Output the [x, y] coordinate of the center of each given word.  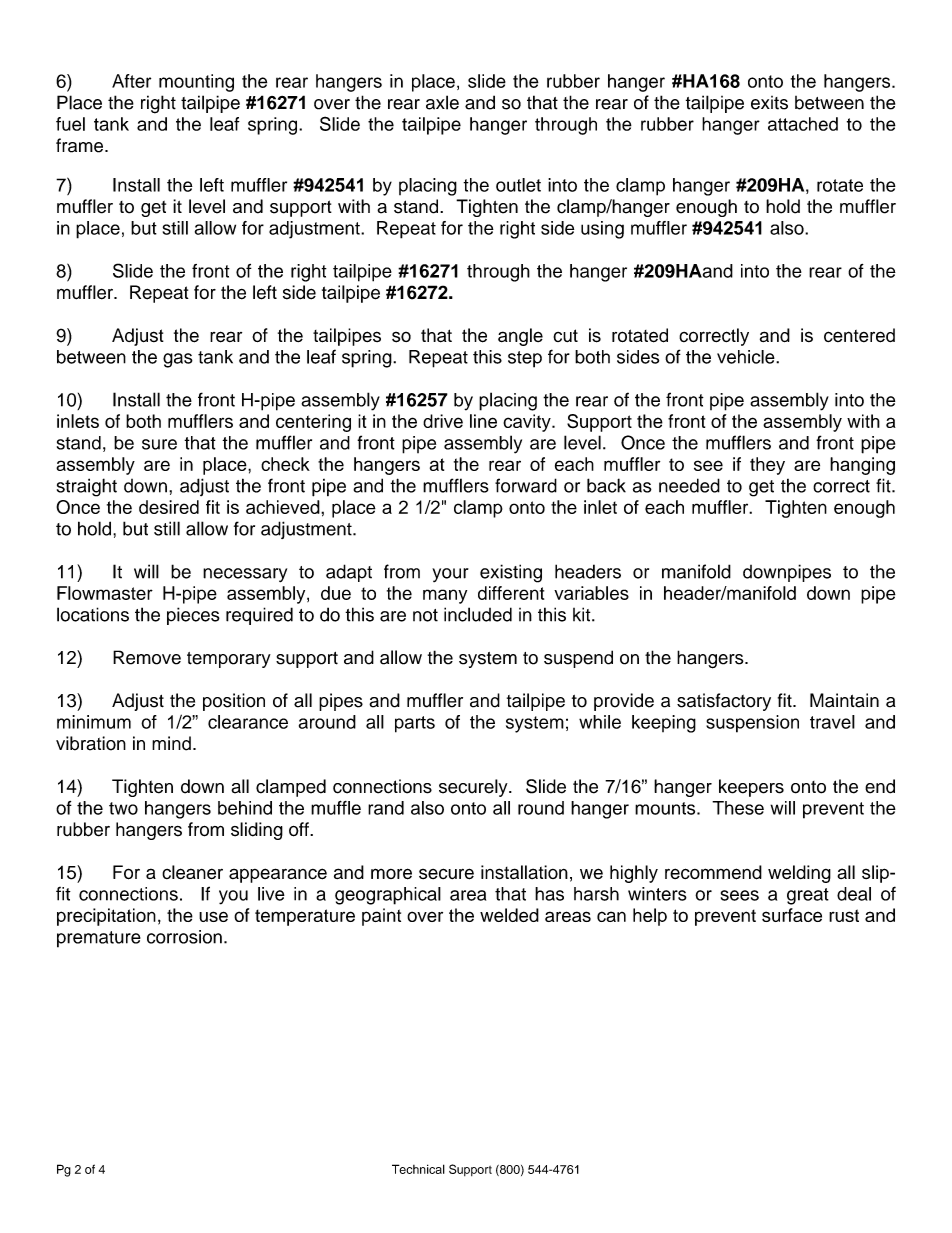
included [478, 614]
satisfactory [724, 702]
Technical [418, 1169]
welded [509, 915]
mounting [196, 83]
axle [442, 102]
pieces [193, 616]
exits [769, 103]
